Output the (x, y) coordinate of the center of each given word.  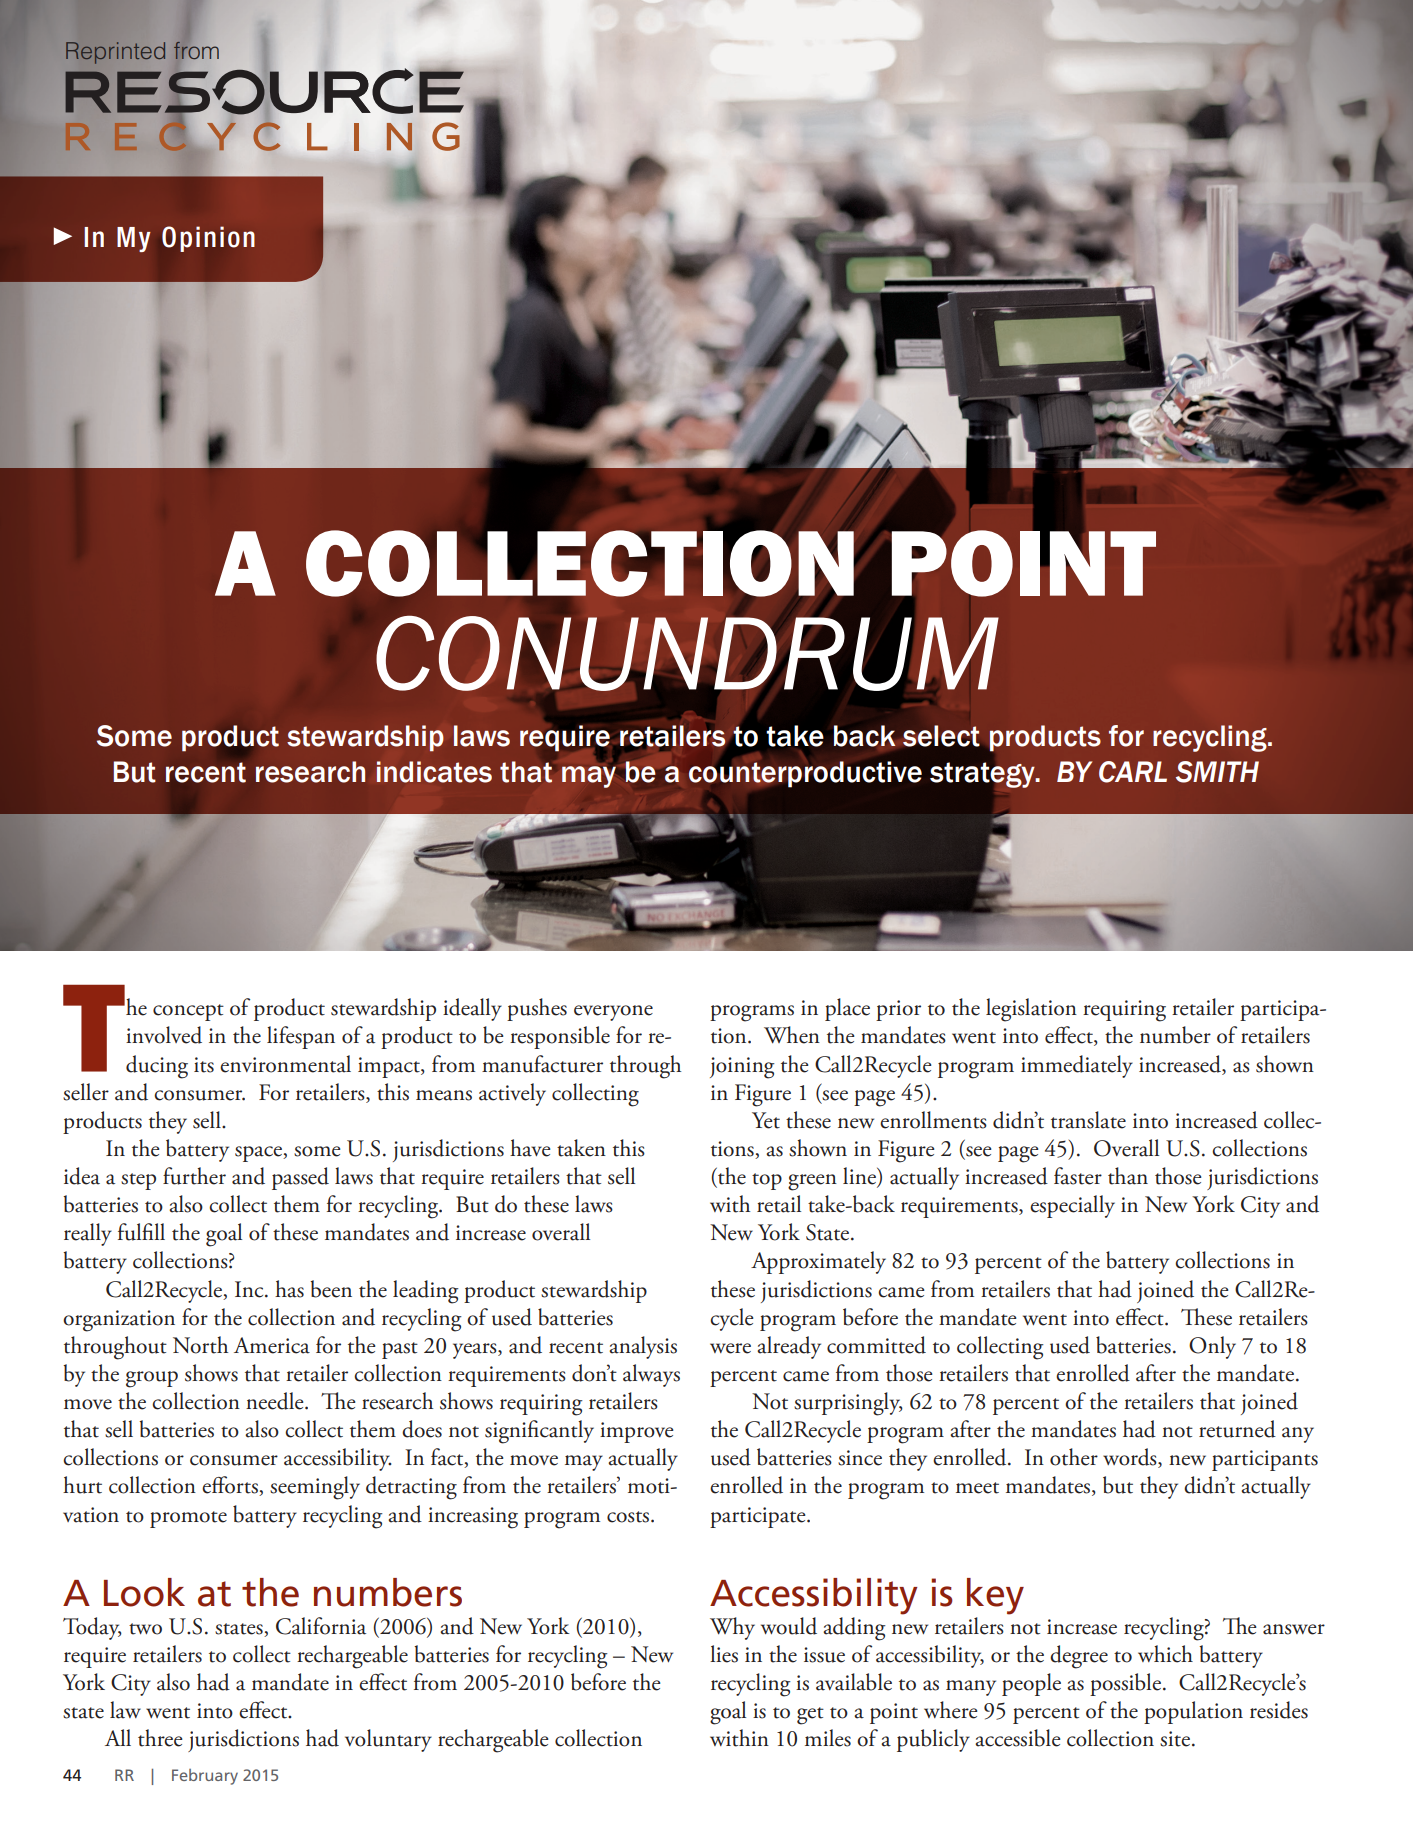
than (1128, 1176)
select (941, 736)
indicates (434, 772)
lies (724, 1654)
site (1175, 1739)
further (194, 1176)
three (160, 1738)
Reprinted (115, 53)
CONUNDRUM (687, 653)
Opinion (208, 239)
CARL (1133, 772)
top (767, 1181)
